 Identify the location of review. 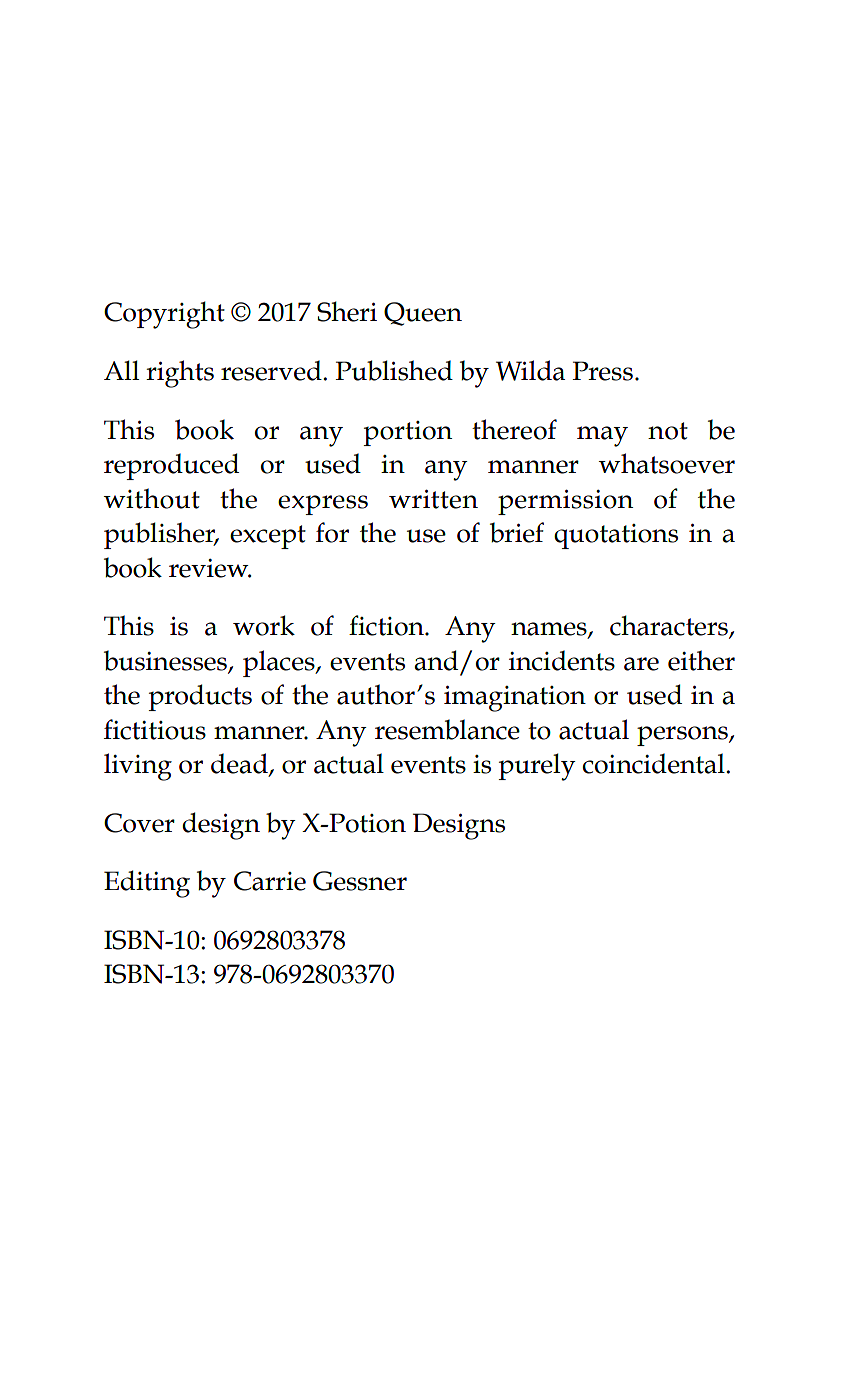
(210, 568).
